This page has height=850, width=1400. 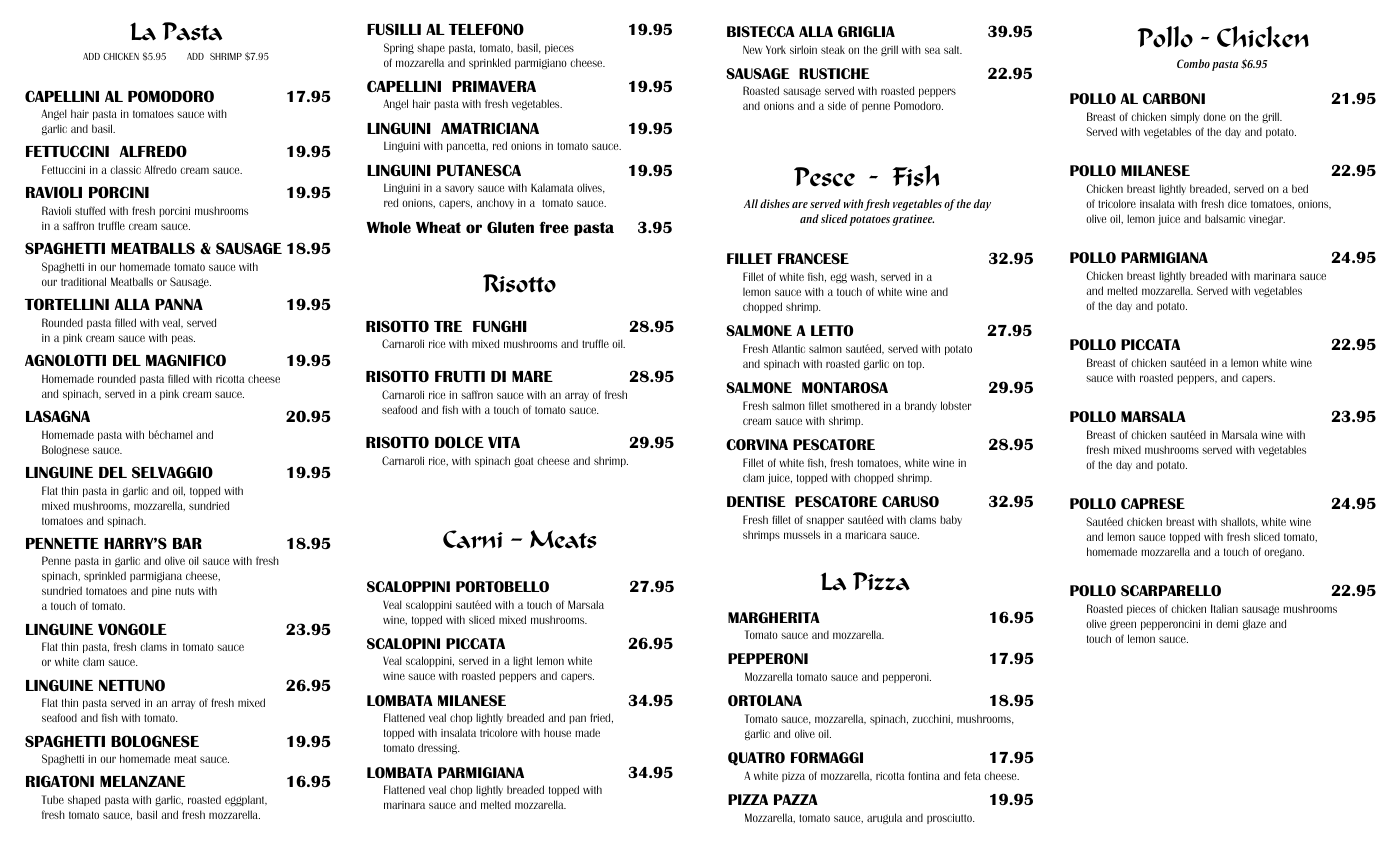 What do you see at coordinates (187, 543) in the page?
I see `BAR` at bounding box center [187, 543].
